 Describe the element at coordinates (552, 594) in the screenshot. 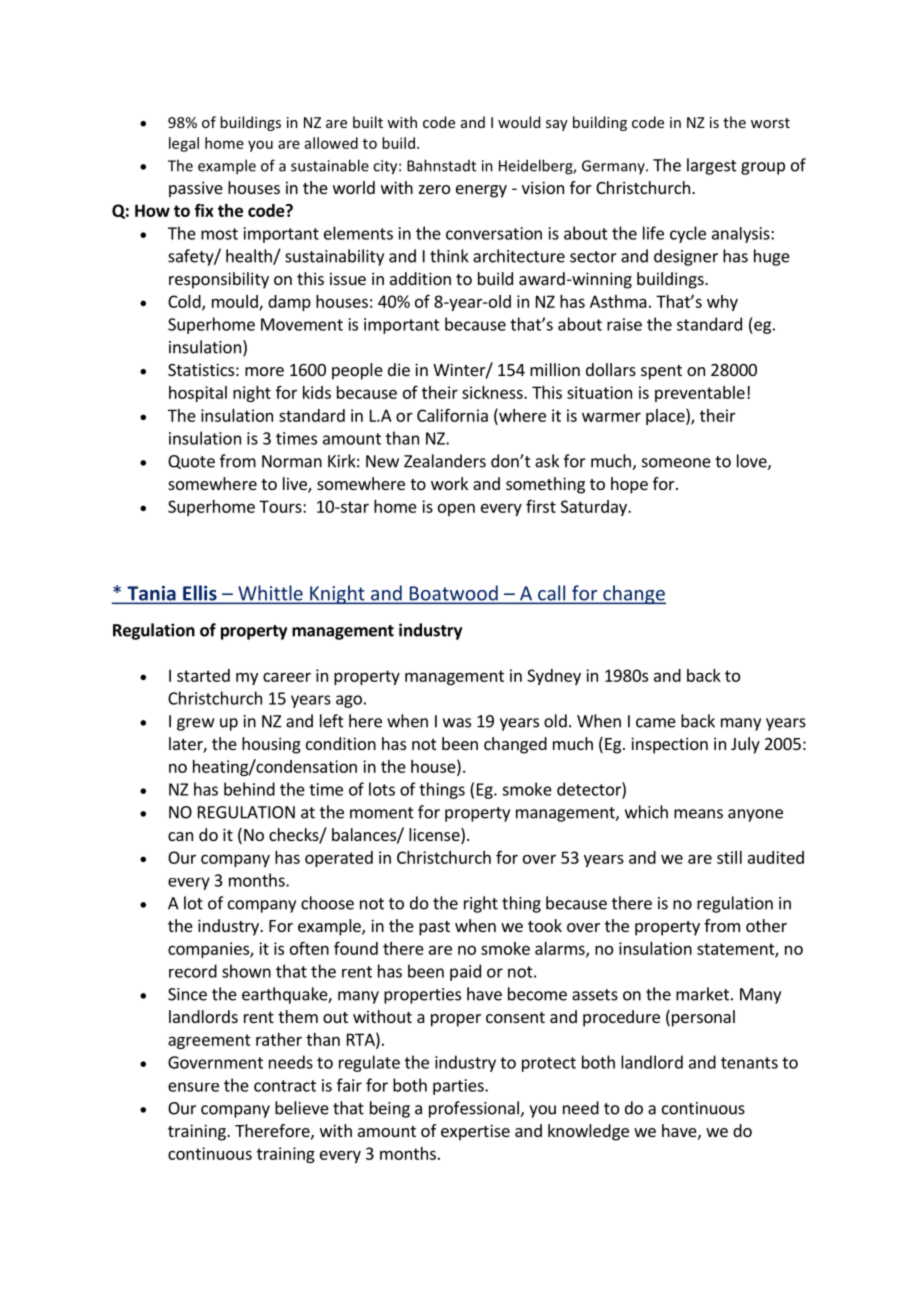

I see `call` at that location.
